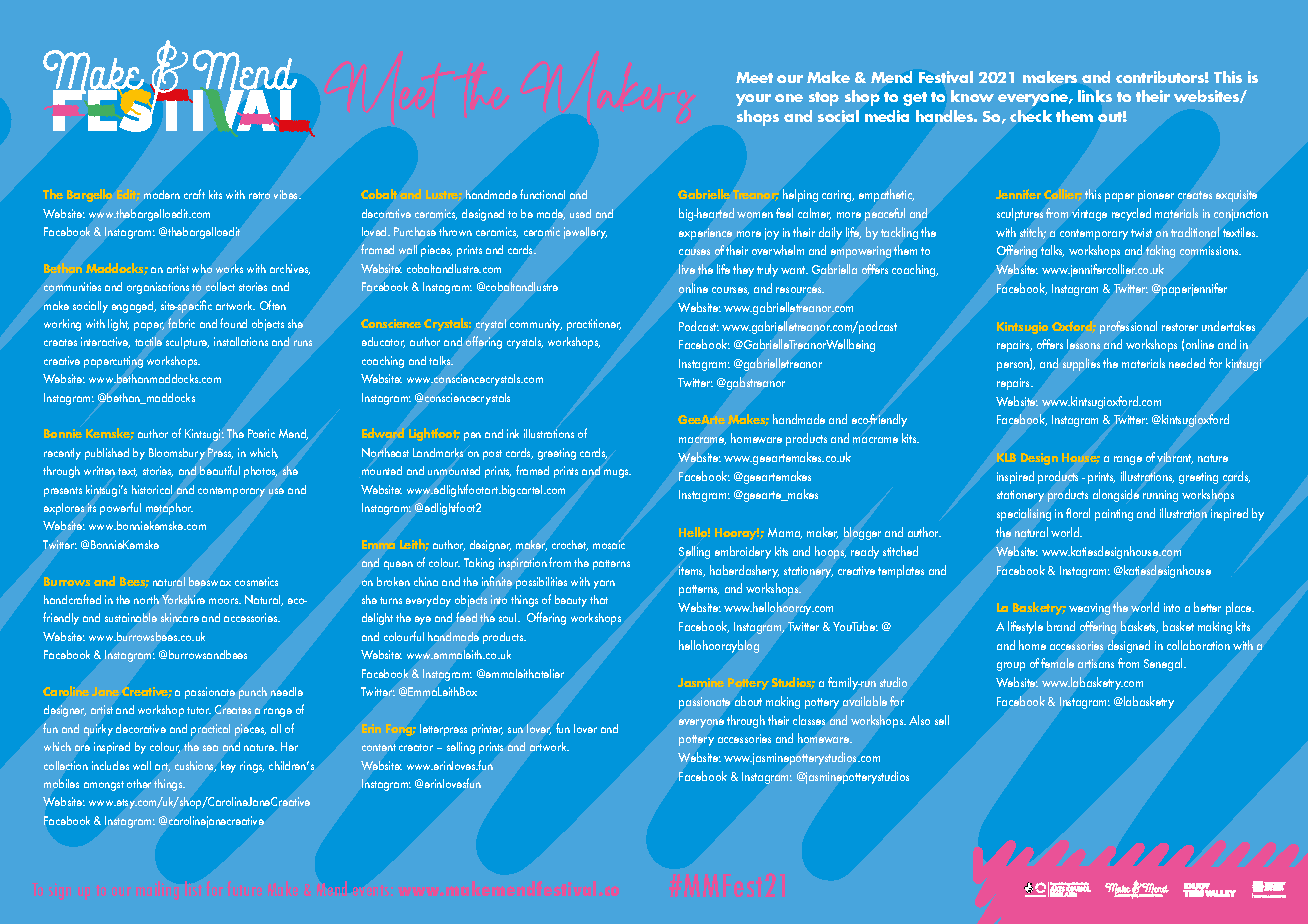 This screenshot has width=1308, height=924. Describe the element at coordinates (753, 100) in the screenshot. I see `your` at that location.
